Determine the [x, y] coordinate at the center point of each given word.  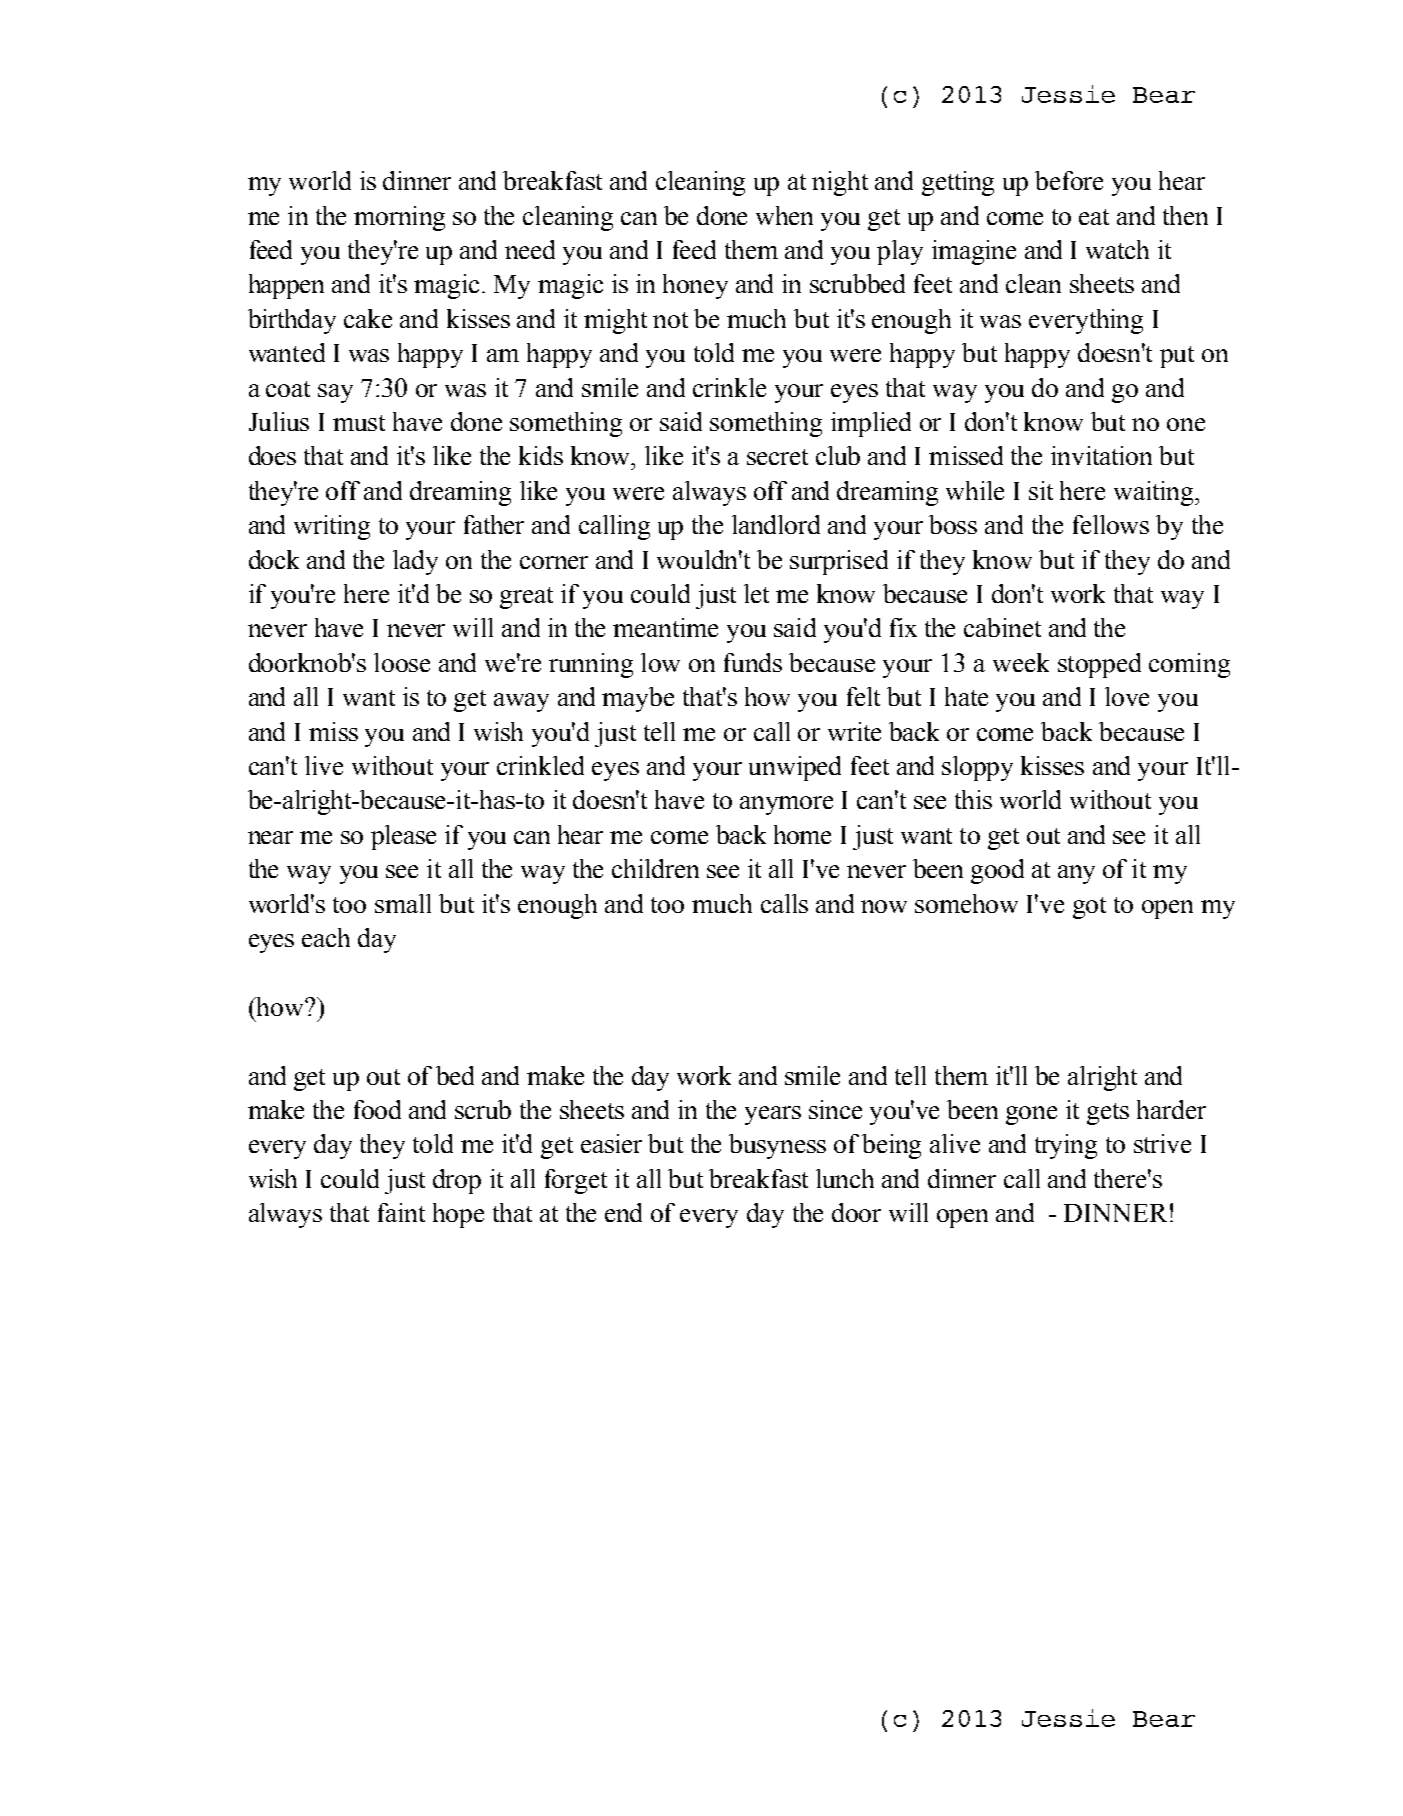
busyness [777, 1146]
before [1069, 180]
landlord [776, 524]
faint [401, 1212]
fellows [1111, 524]
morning [399, 218]
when [784, 215]
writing [332, 527]
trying [1066, 1146]
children [655, 868]
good [997, 871]
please [403, 837]
